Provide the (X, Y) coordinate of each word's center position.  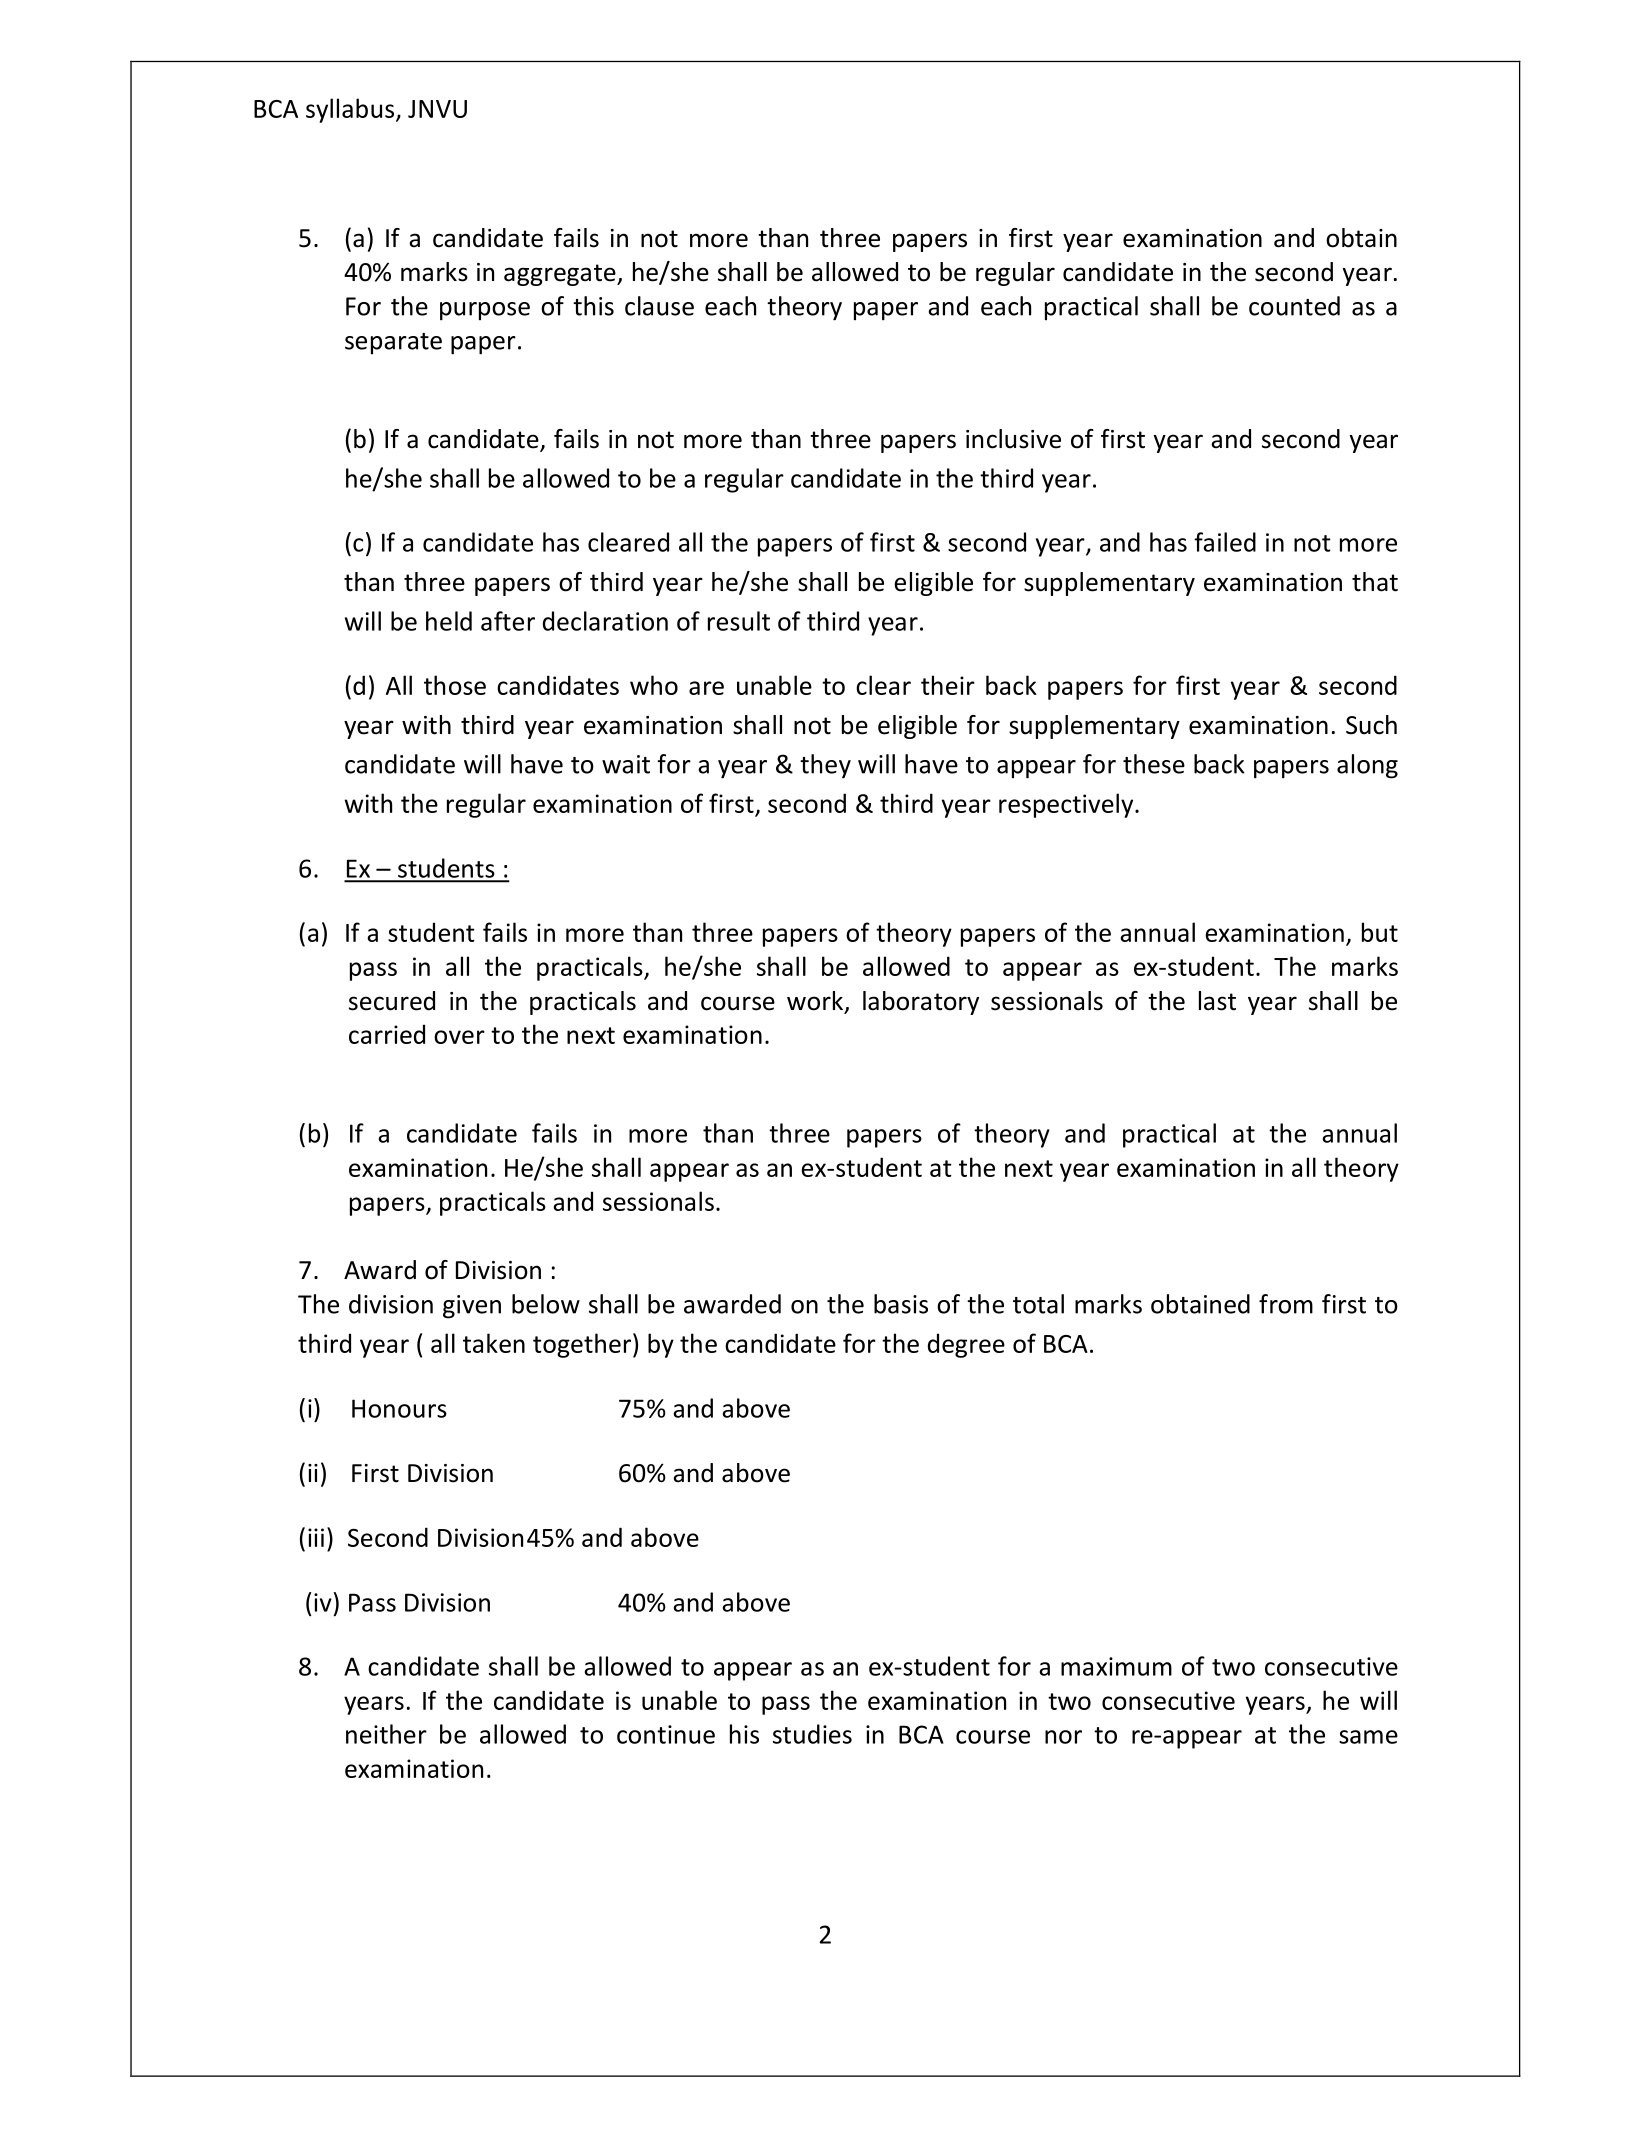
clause (659, 306)
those (455, 685)
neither (386, 1734)
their (948, 685)
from (1286, 1304)
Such (1371, 725)
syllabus (351, 110)
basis (901, 1304)
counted (1294, 306)
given (472, 1307)
